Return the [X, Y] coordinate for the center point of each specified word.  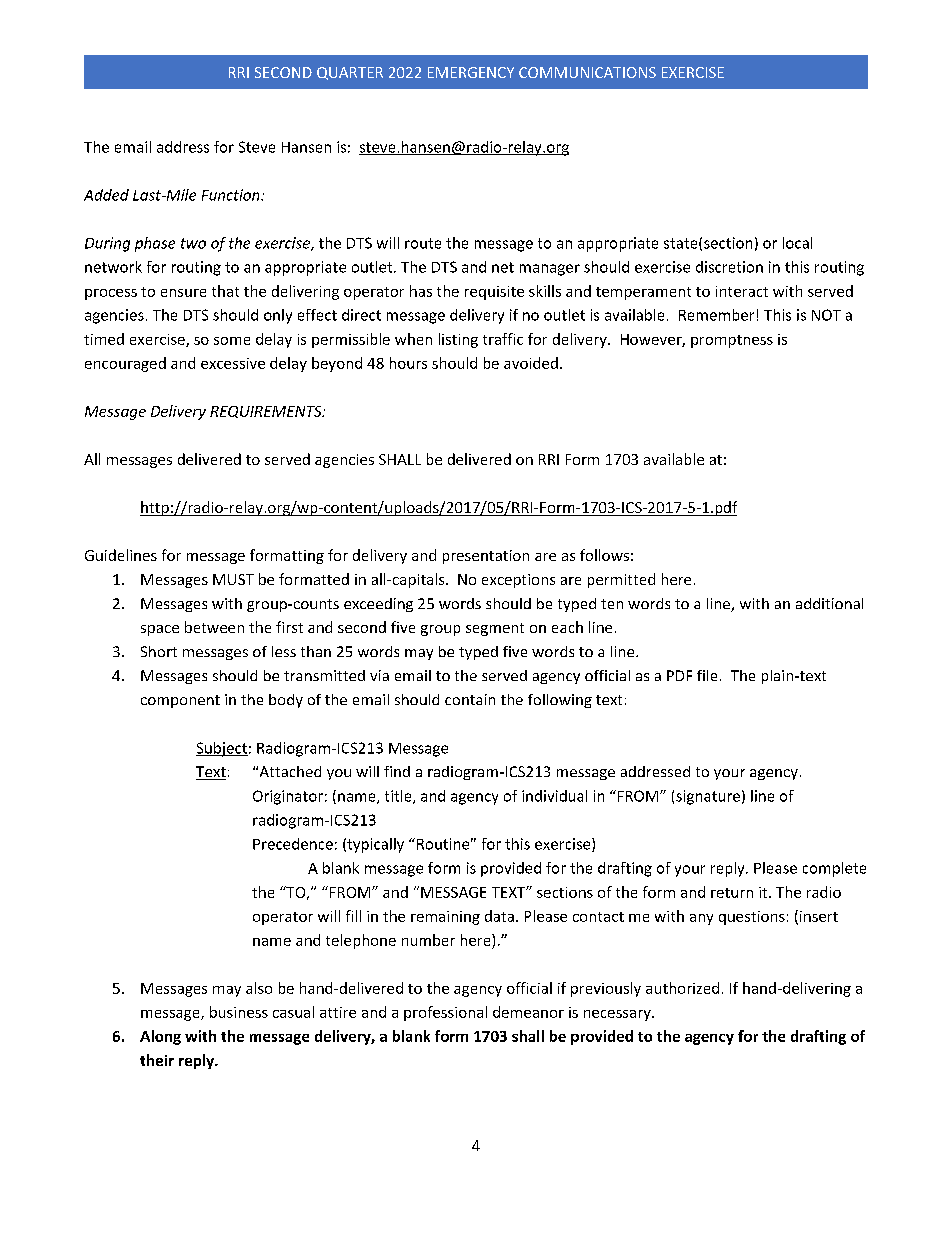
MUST [233, 579]
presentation [486, 557]
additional [829, 603]
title [399, 797]
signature [708, 797]
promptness [732, 341]
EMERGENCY [471, 72]
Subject [222, 749]
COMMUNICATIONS [587, 72]
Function [232, 195]
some [232, 341]
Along [160, 1037]
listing [458, 340]
